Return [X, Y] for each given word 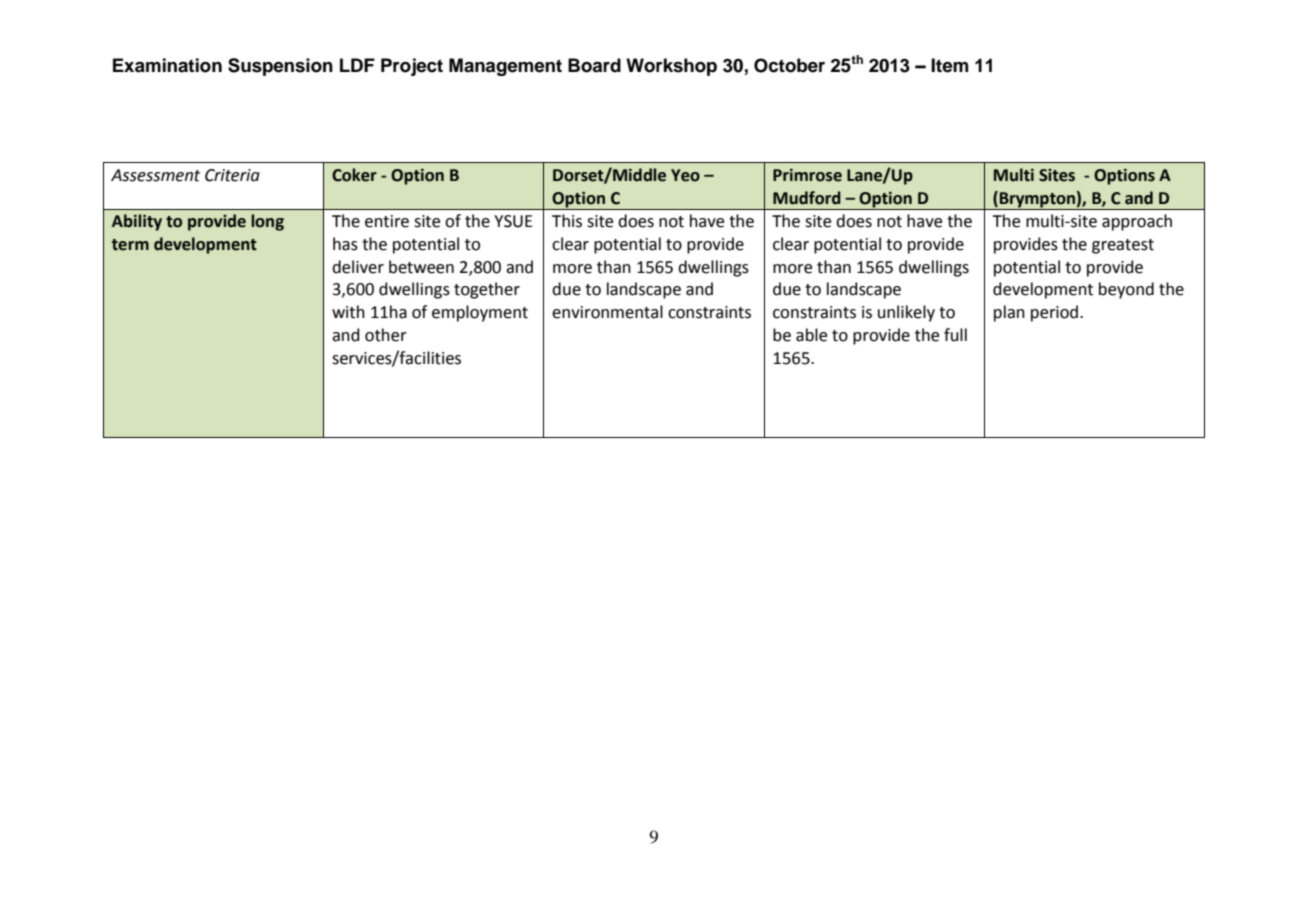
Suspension [280, 67]
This [567, 221]
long [267, 222]
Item [949, 65]
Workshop [671, 67]
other [386, 335]
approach [1137, 222]
